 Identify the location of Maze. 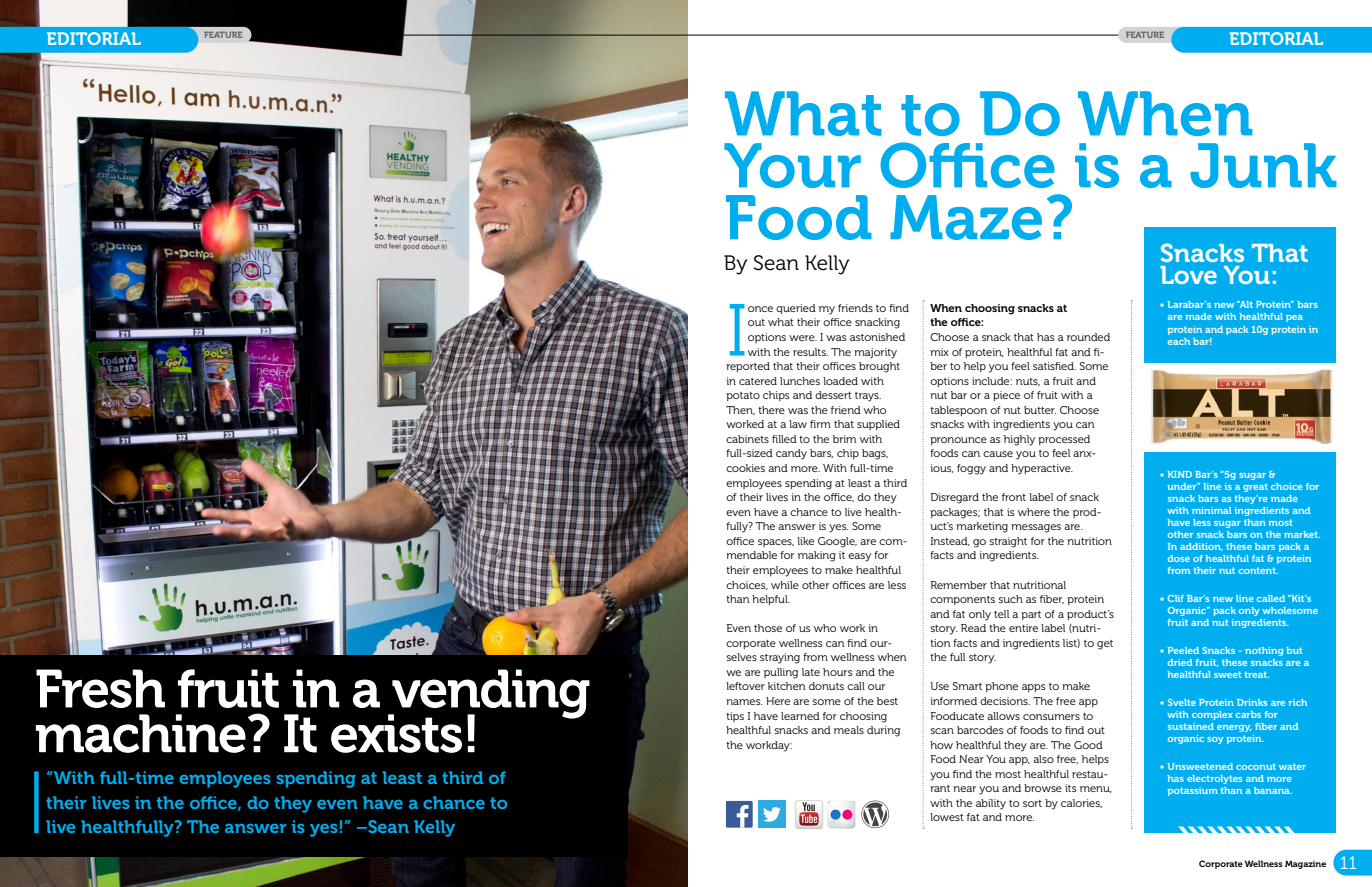
(966, 217).
